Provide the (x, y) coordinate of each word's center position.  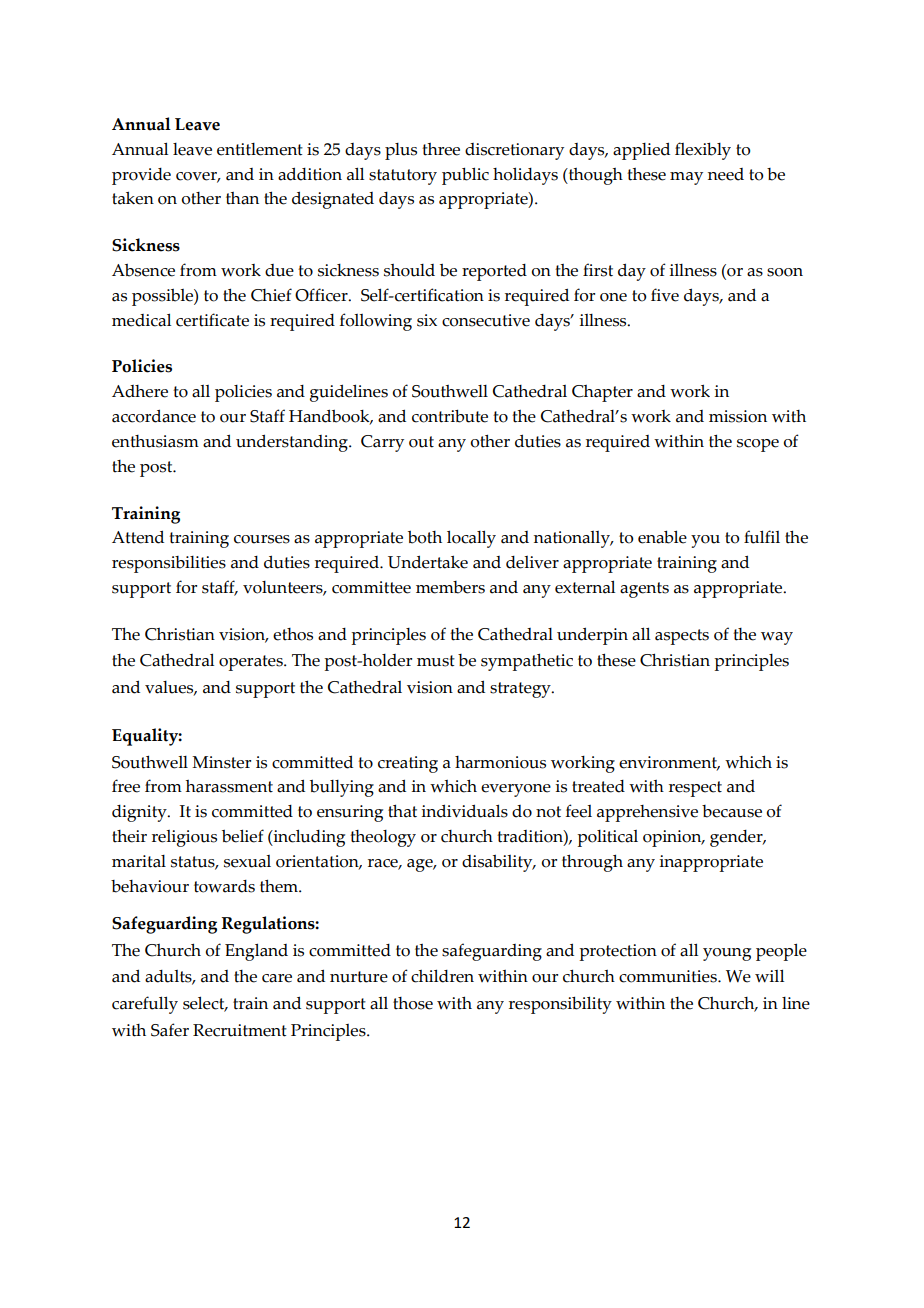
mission (738, 416)
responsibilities (169, 564)
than (242, 198)
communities (669, 976)
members (450, 587)
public (465, 176)
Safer (170, 1030)
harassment (229, 786)
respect (695, 789)
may (686, 178)
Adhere (140, 391)
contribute (450, 416)
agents (644, 590)
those (413, 1003)
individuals (464, 811)
